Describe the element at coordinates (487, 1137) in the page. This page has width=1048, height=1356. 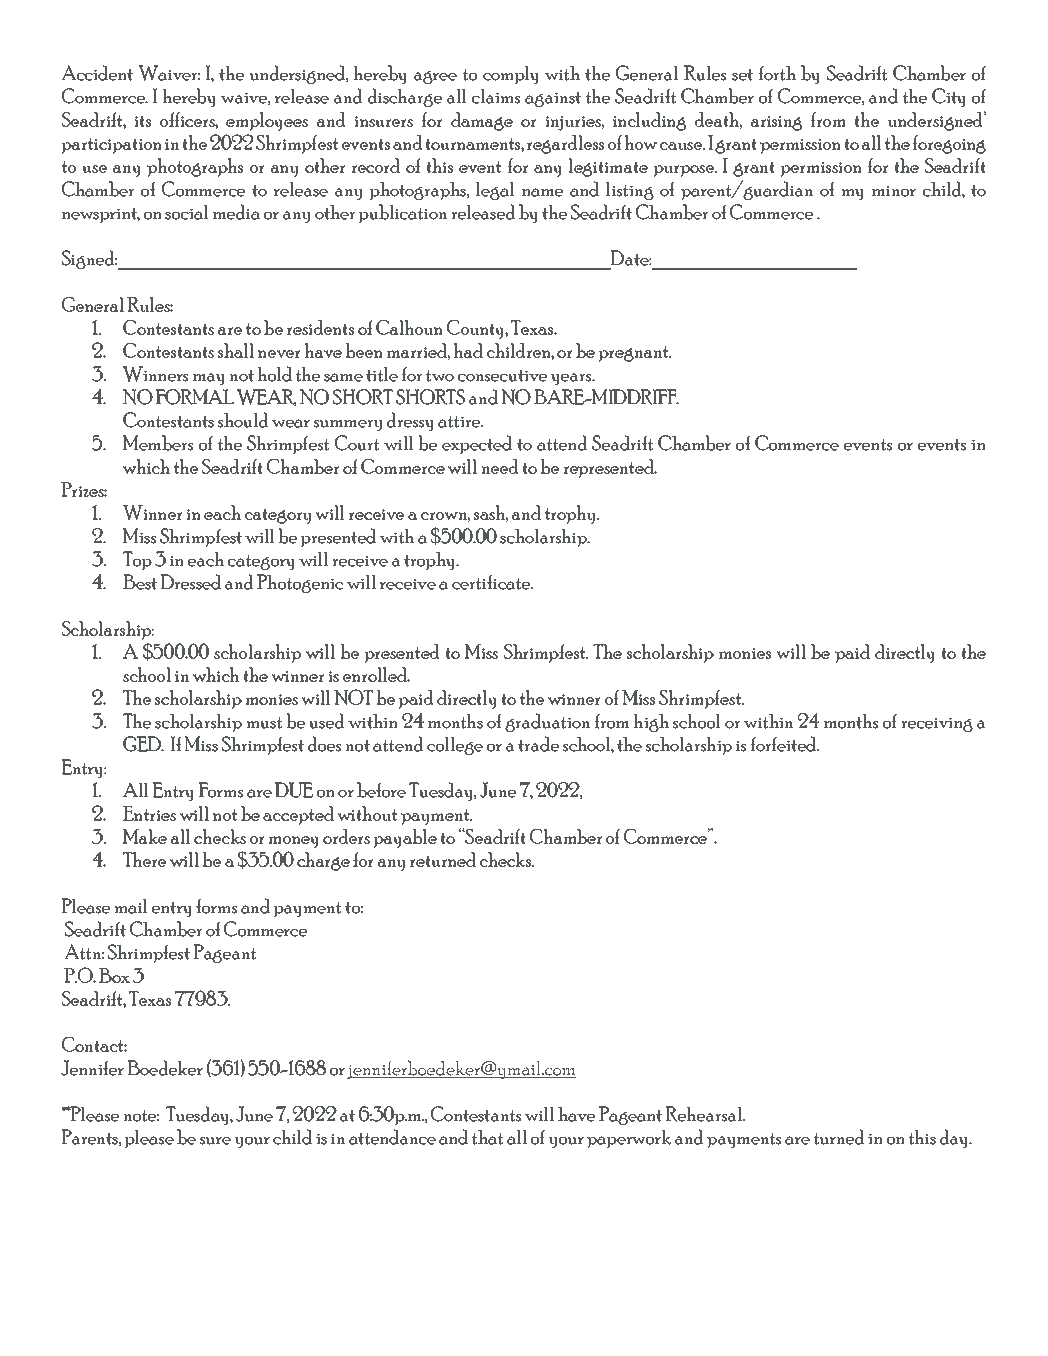
I see `that` at that location.
